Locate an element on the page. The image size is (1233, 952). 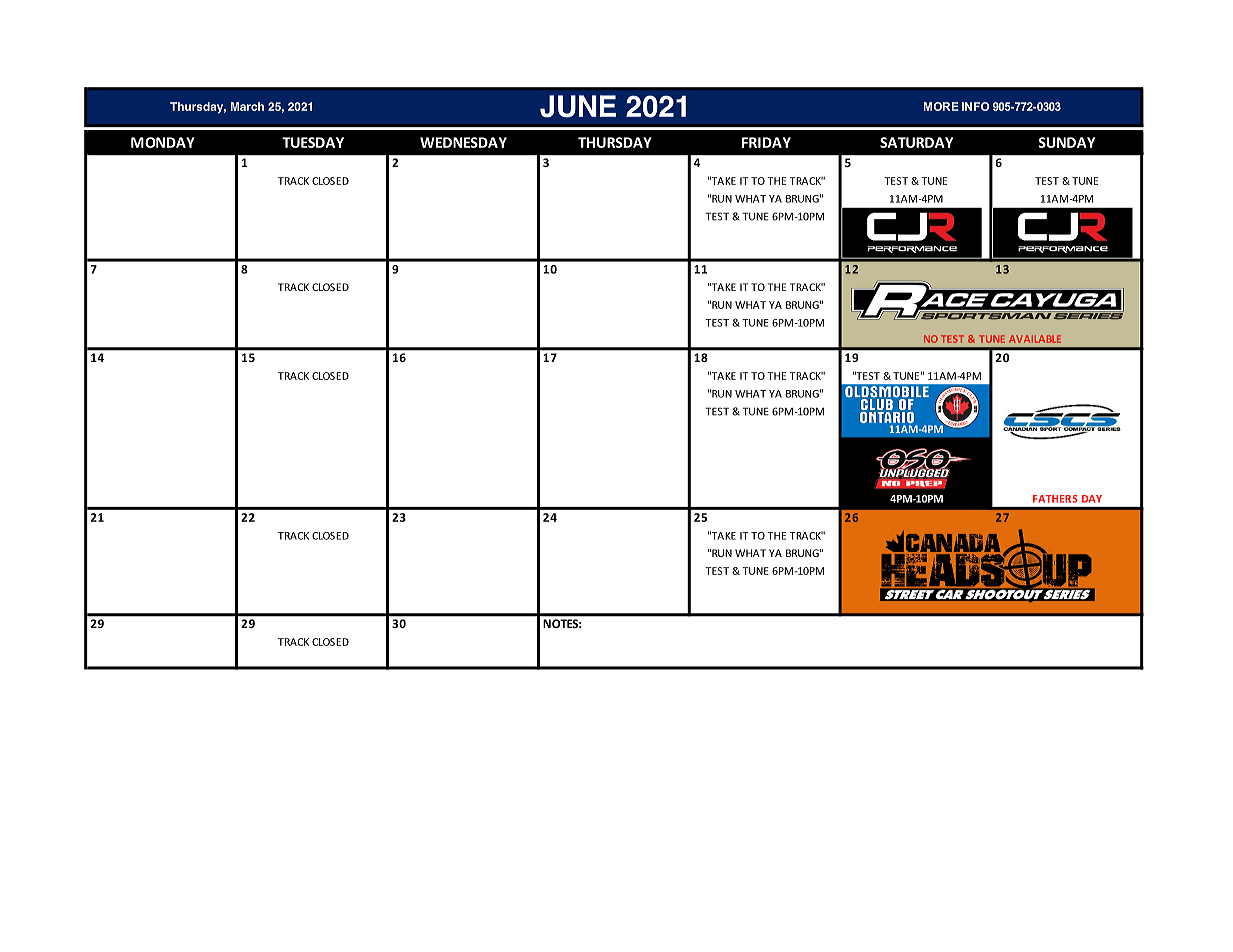
JUNE is located at coordinates (578, 106).
